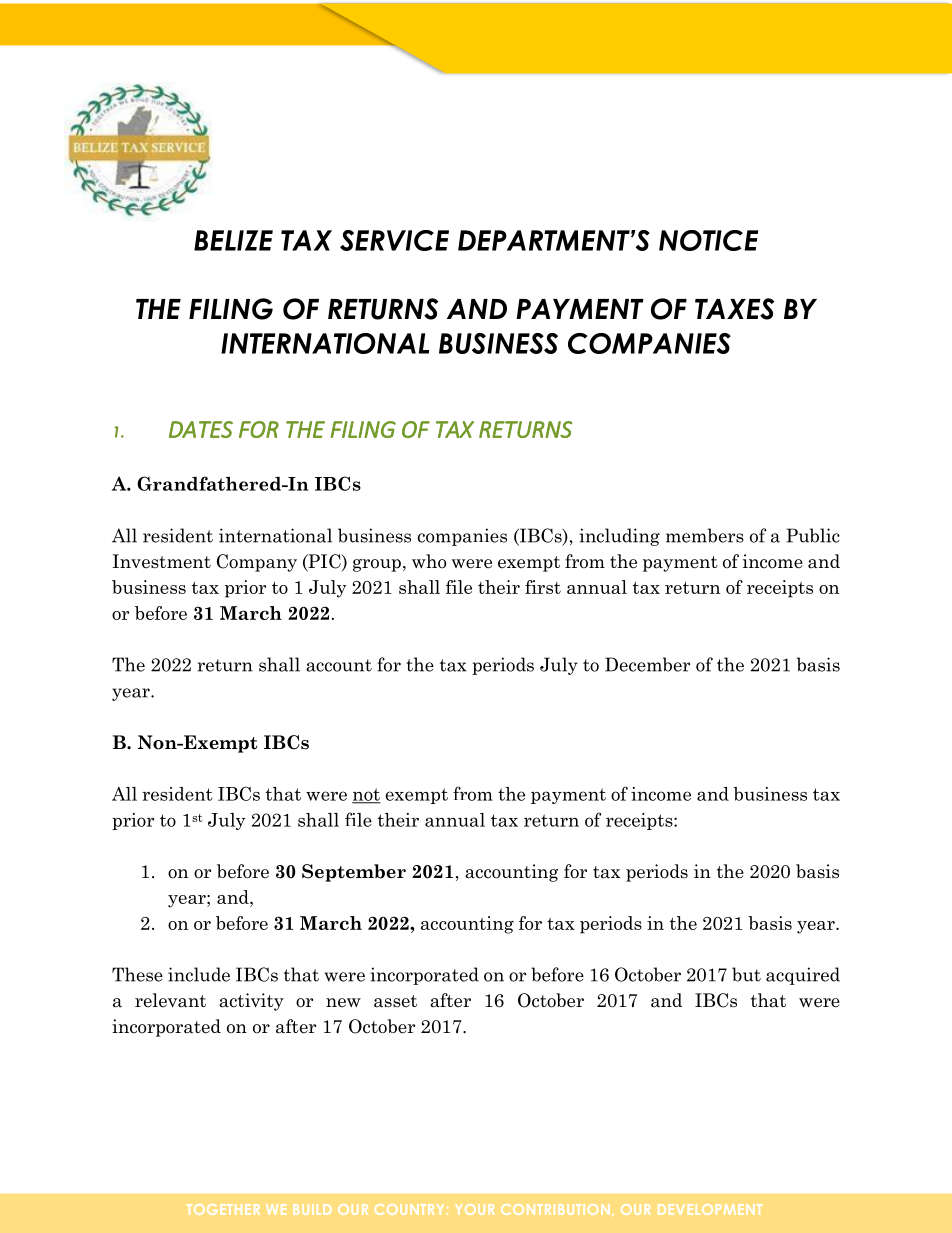 The image size is (952, 1233). I want to click on who, so click(429, 561).
